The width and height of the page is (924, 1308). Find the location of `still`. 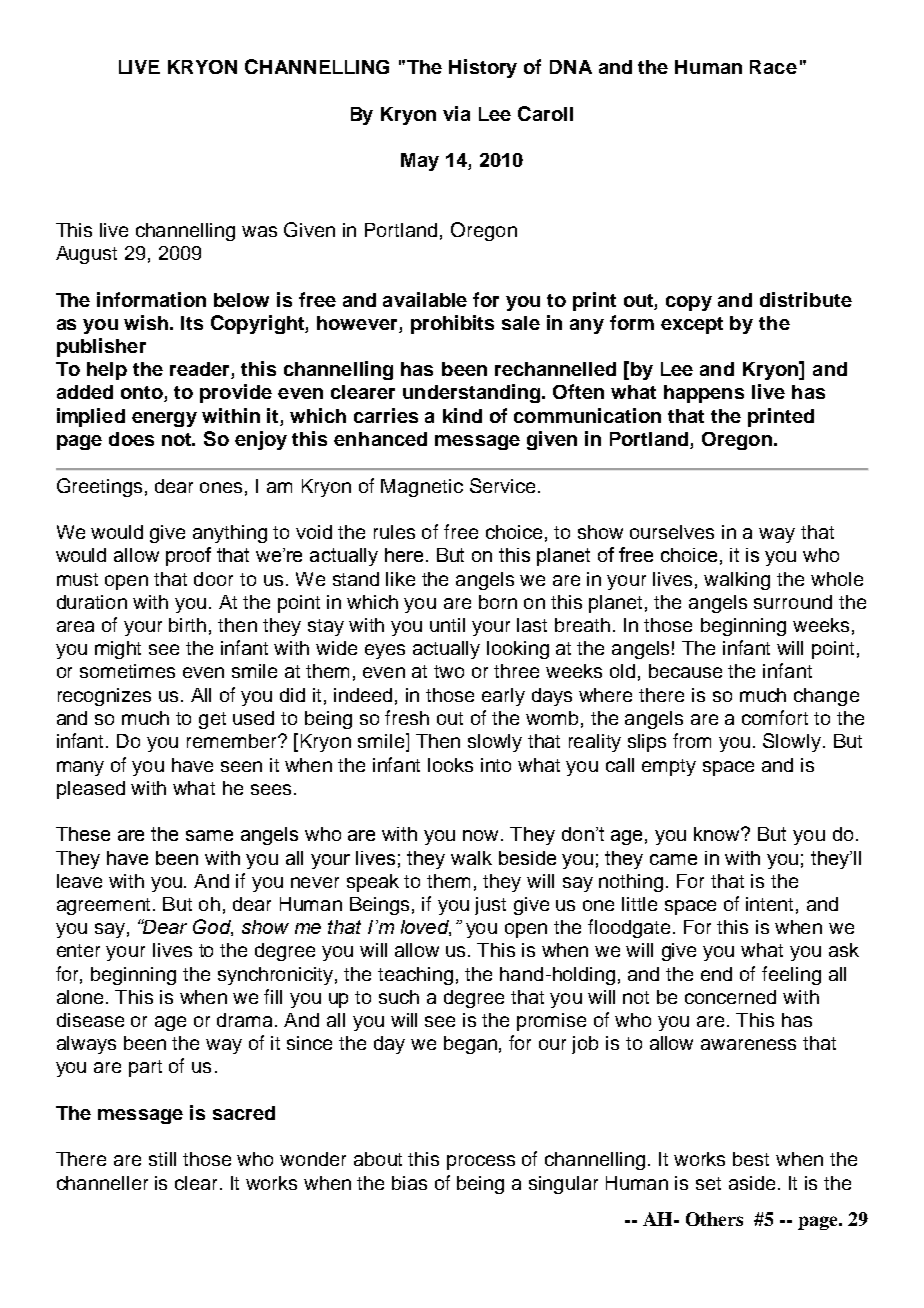

still is located at coordinates (162, 1159).
